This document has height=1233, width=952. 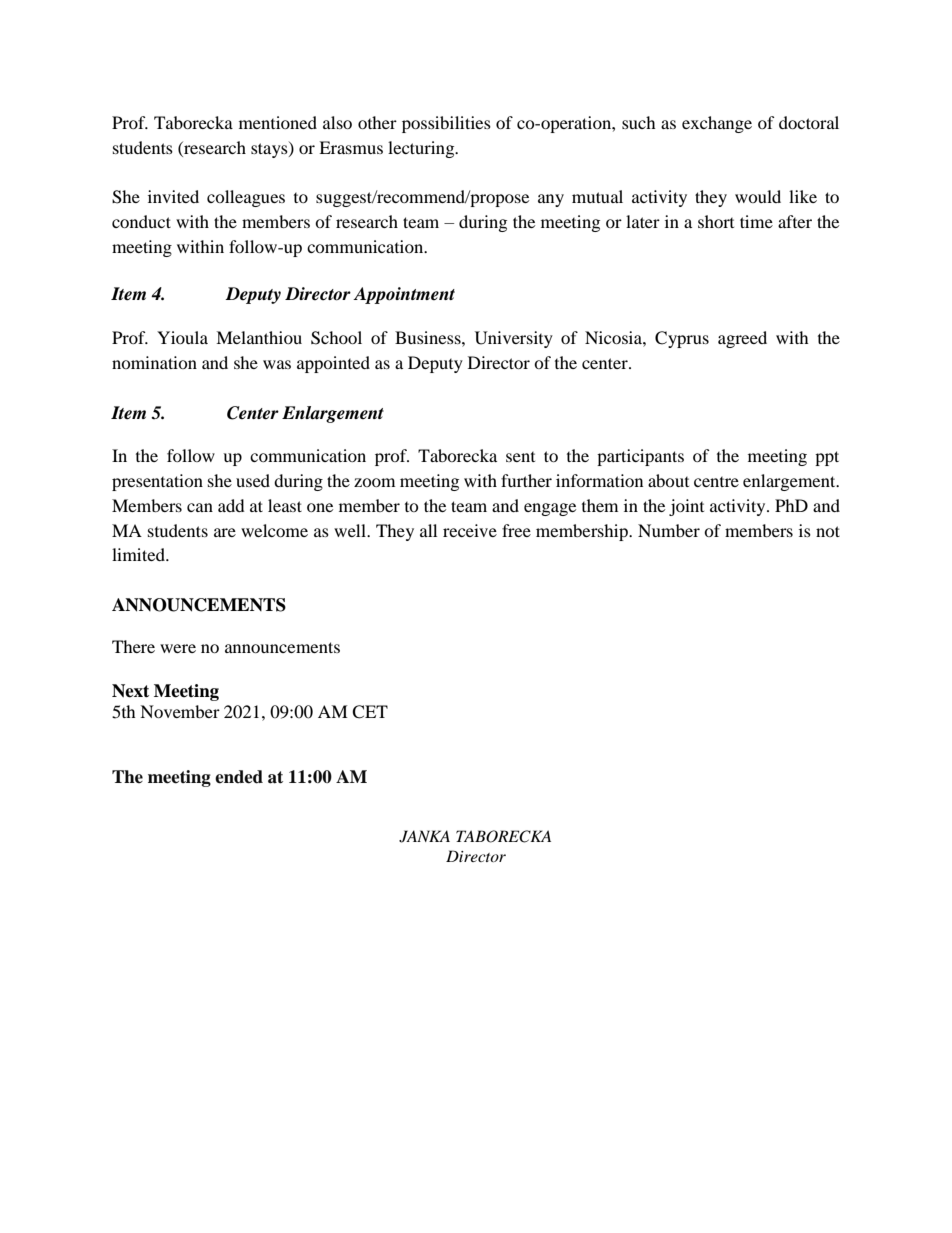 I want to click on exchange, so click(x=717, y=124).
